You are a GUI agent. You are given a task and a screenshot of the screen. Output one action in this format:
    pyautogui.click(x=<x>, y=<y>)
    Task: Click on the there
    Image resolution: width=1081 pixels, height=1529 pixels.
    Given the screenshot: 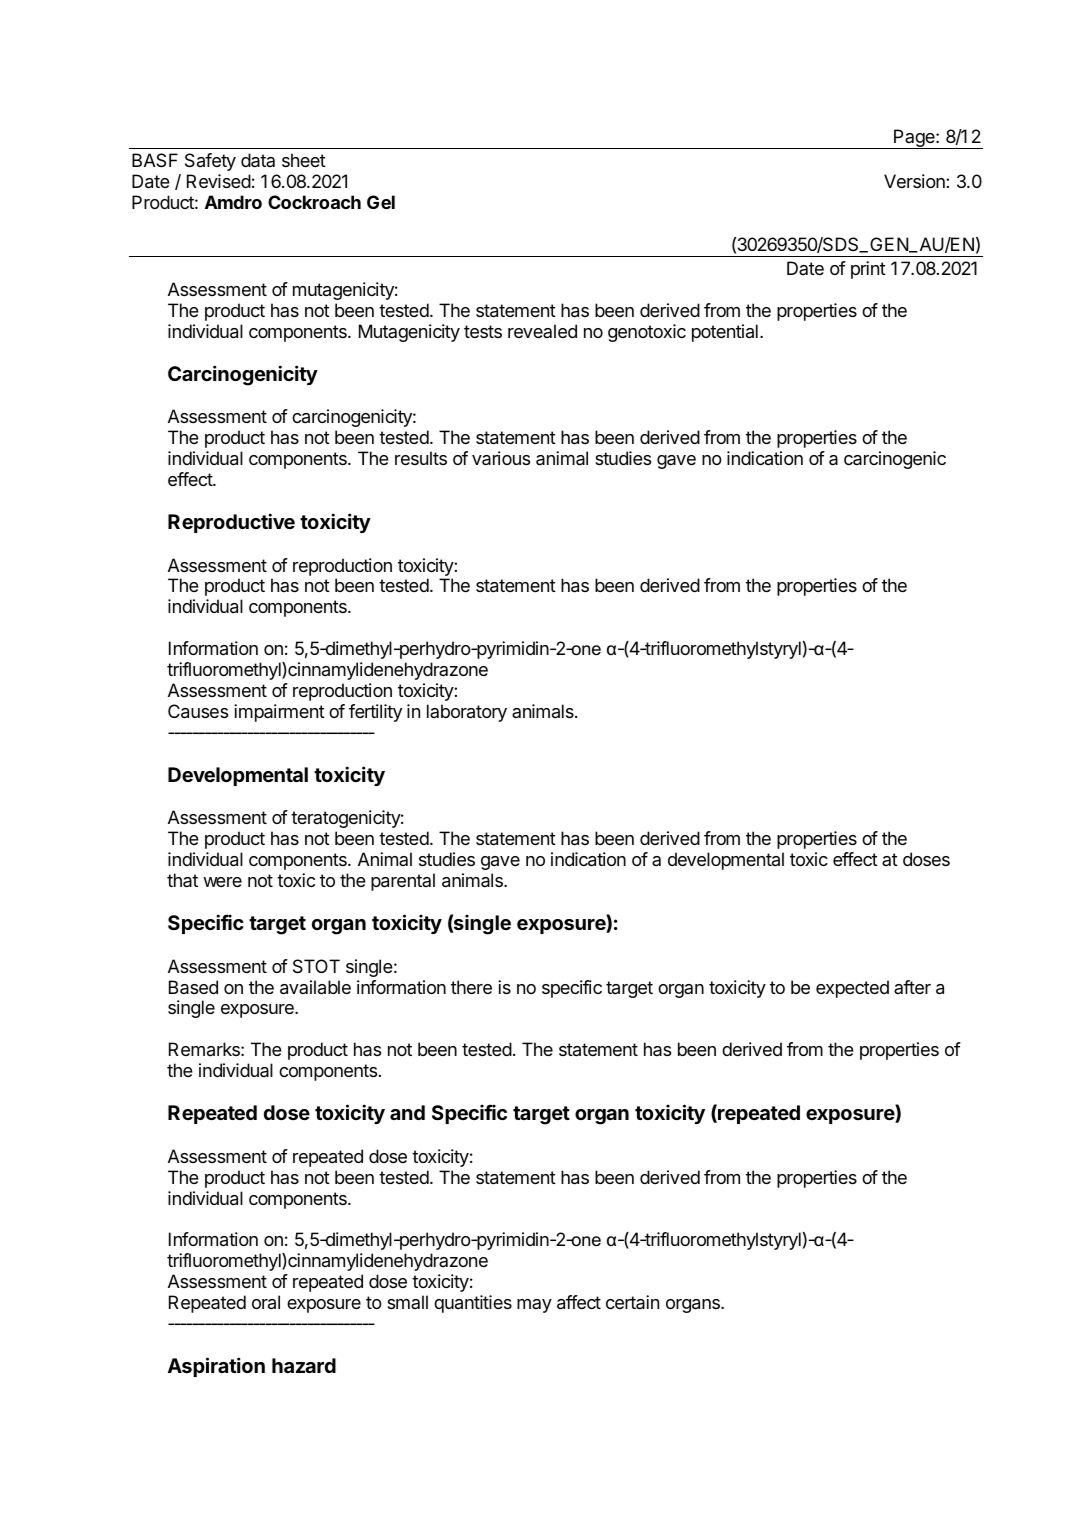 What is the action you would take?
    pyautogui.click(x=471, y=987)
